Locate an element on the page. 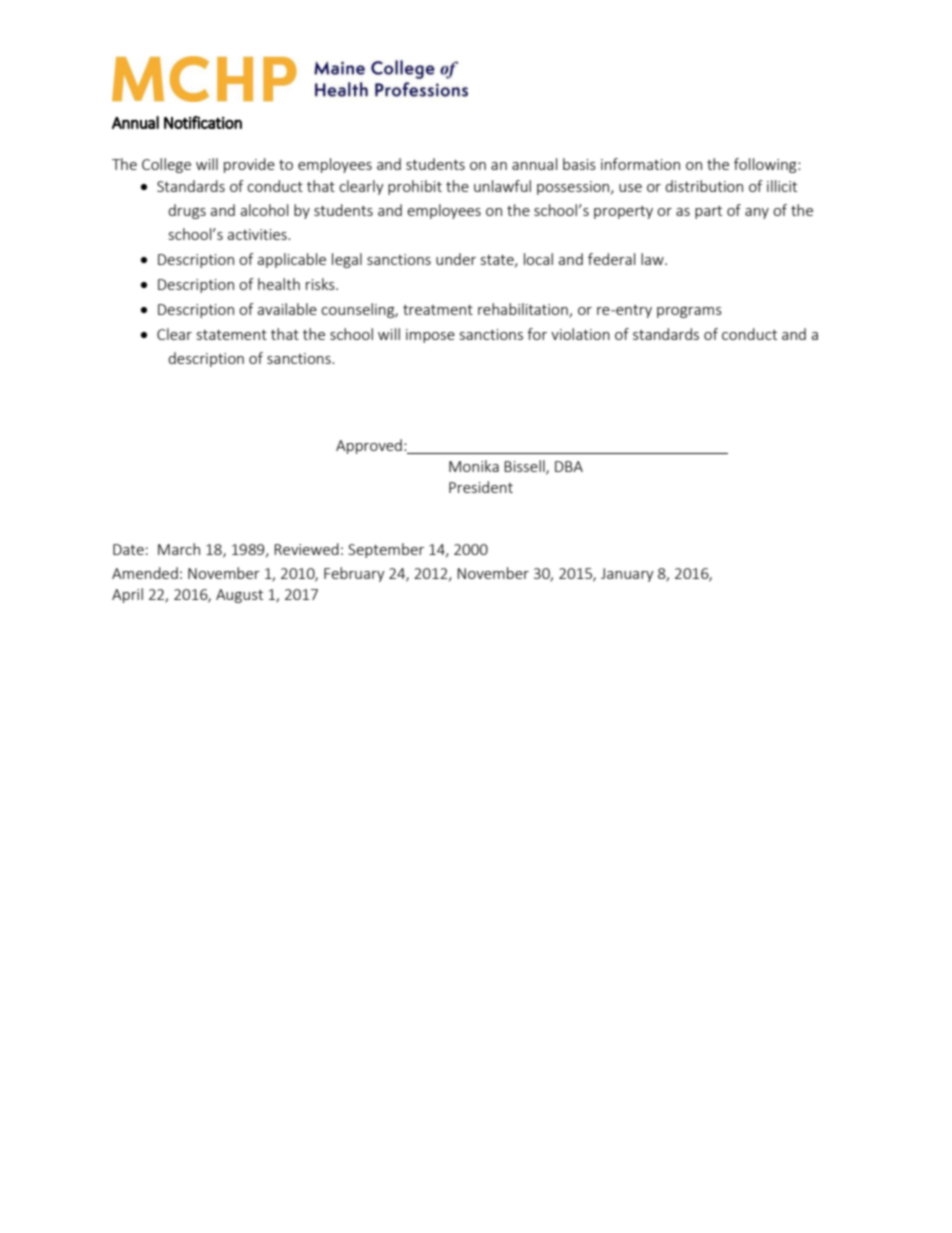 The image size is (952, 1233). programs is located at coordinates (689, 312).
